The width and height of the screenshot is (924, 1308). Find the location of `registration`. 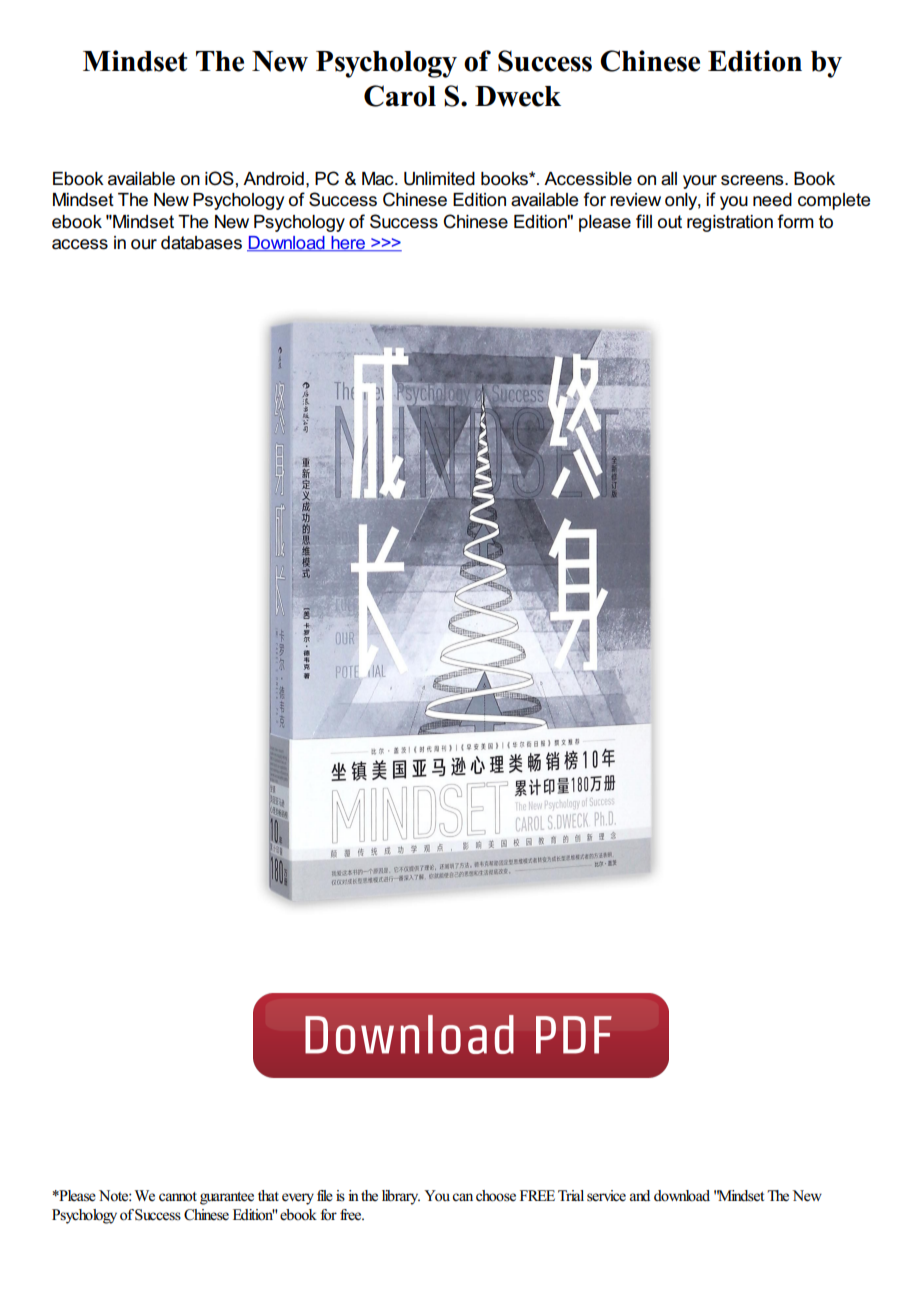

registration is located at coordinates (730, 223).
